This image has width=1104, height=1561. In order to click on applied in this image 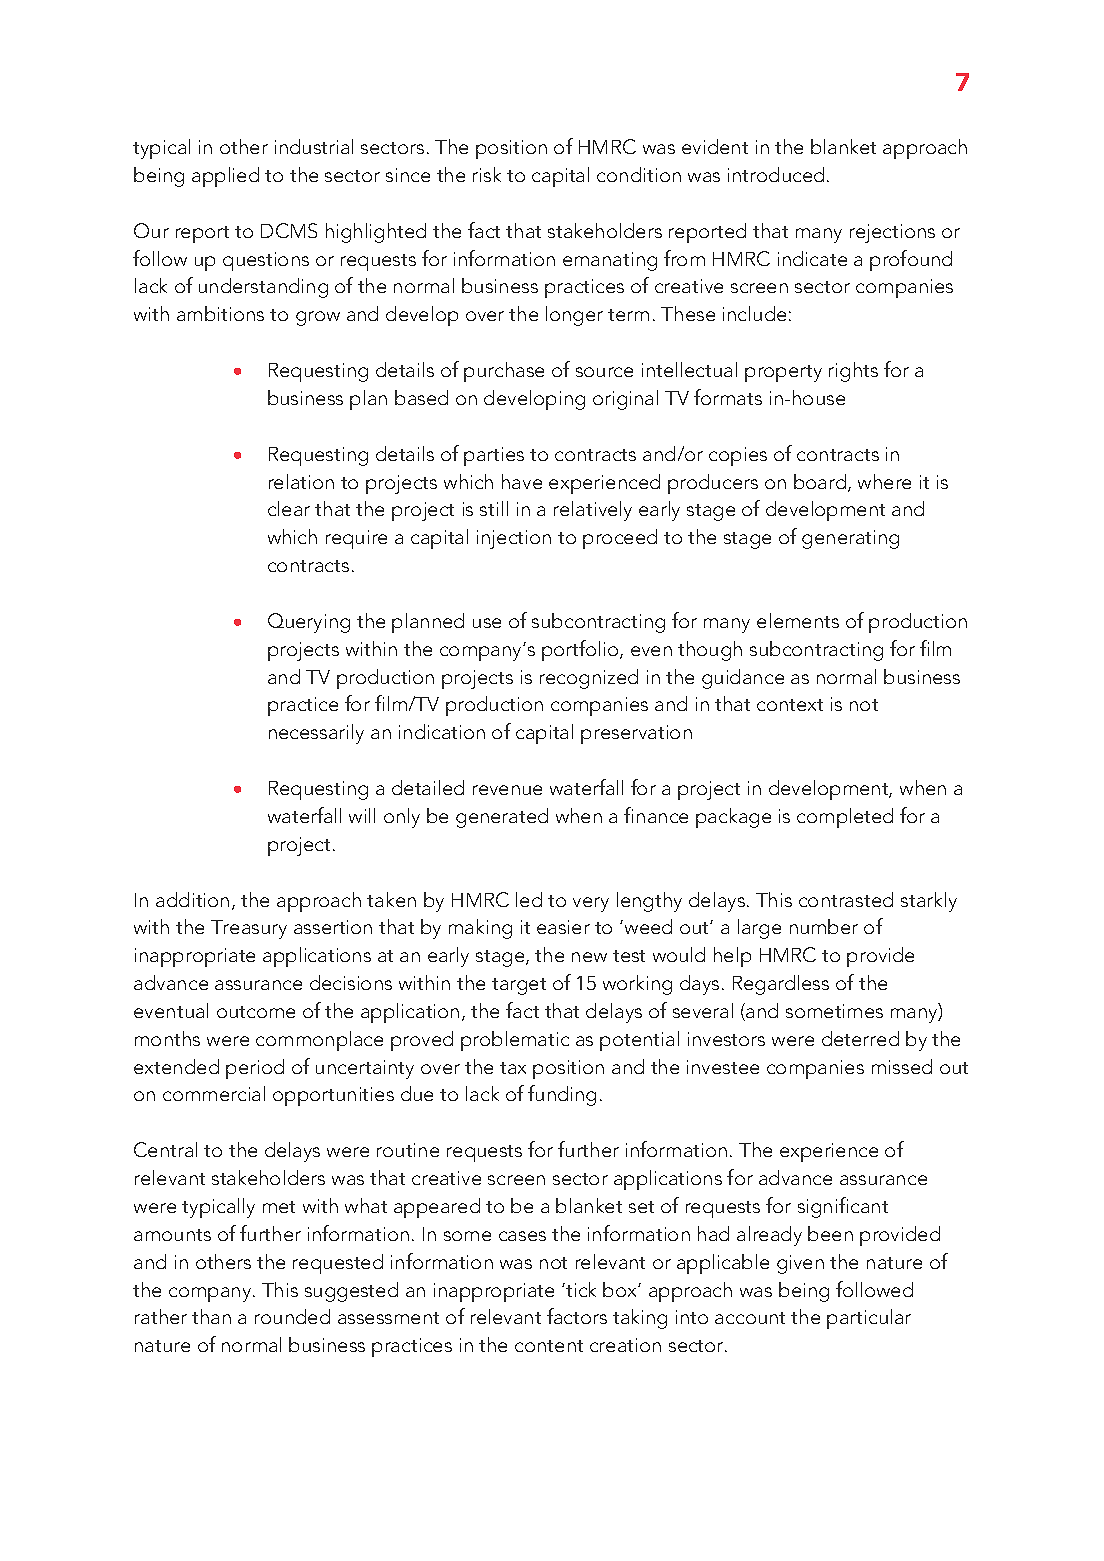, I will do `click(225, 177)`.
